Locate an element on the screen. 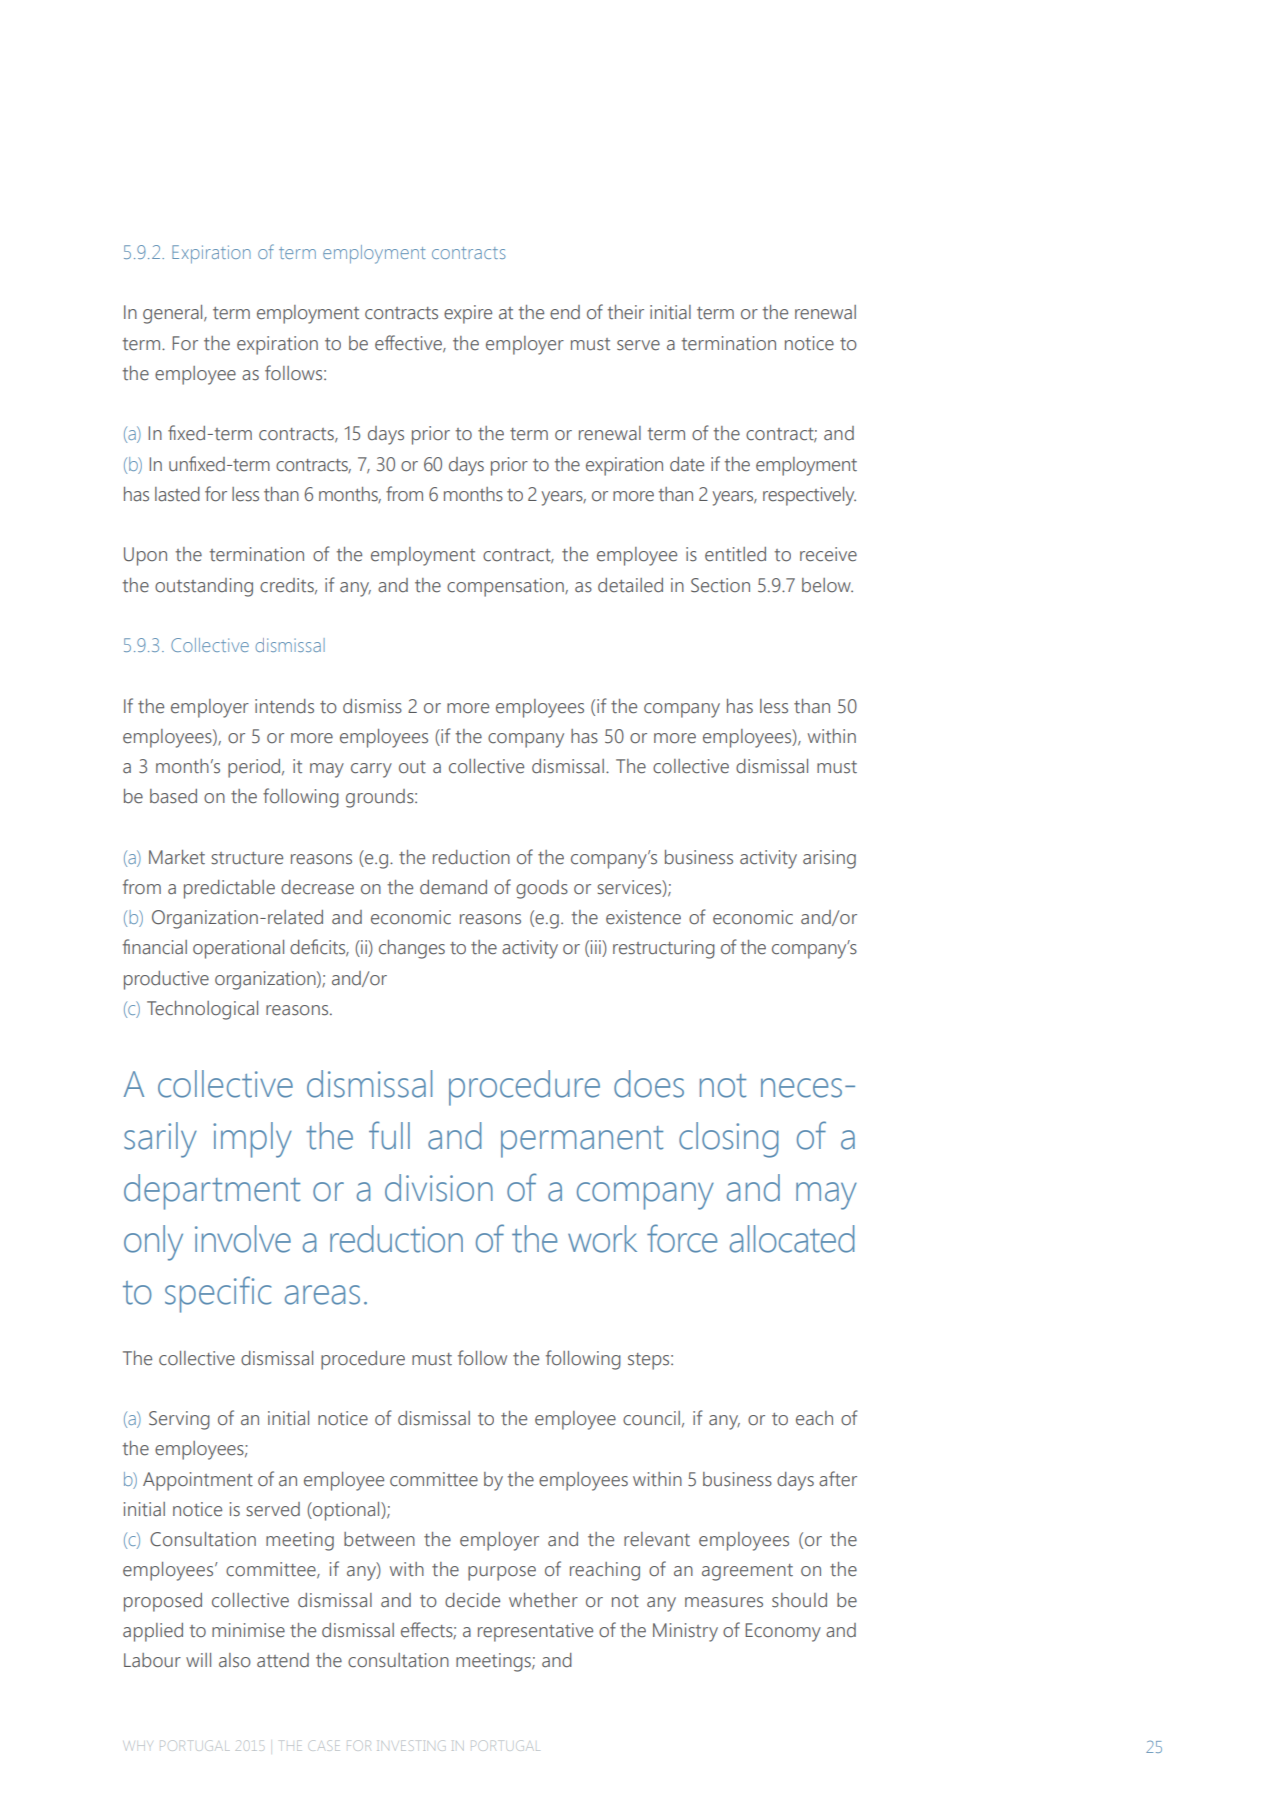  intends is located at coordinates (284, 706).
